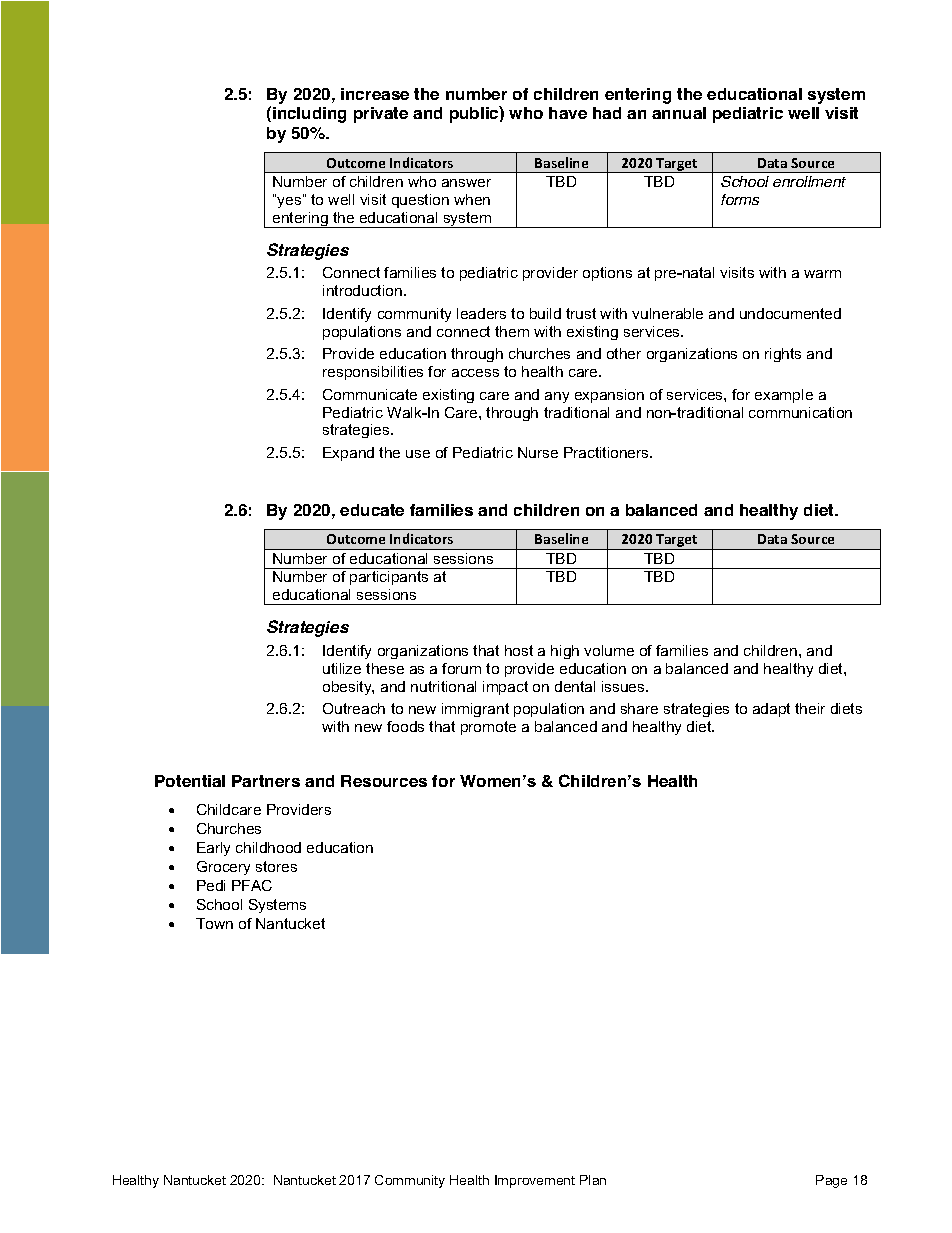  What do you see at coordinates (568, 113) in the page?
I see `have` at bounding box center [568, 113].
